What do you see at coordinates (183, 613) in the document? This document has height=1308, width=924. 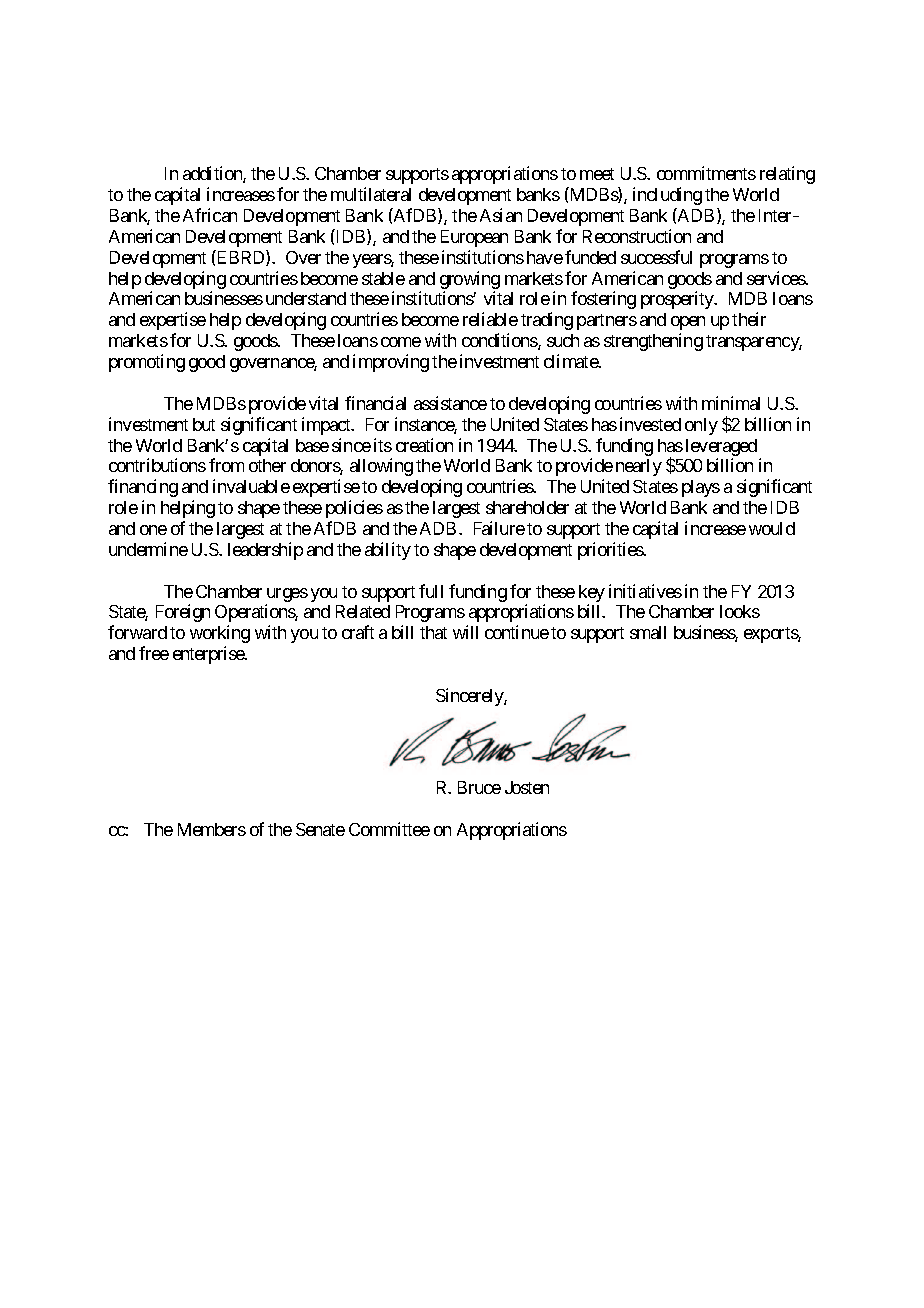 I see `Foreign` at bounding box center [183, 613].
